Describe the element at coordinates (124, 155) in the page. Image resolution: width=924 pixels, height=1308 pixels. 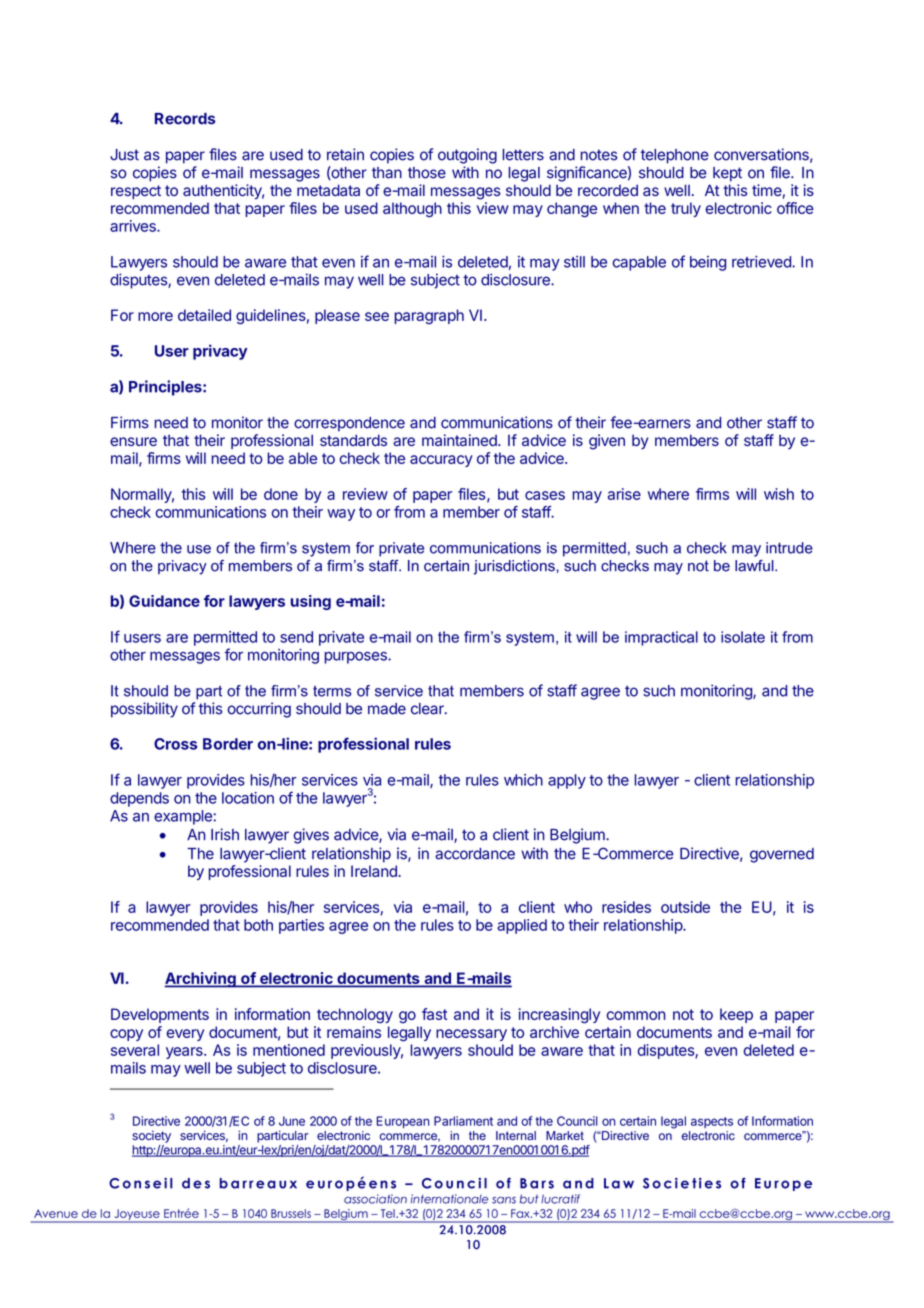
I see `Just` at that location.
